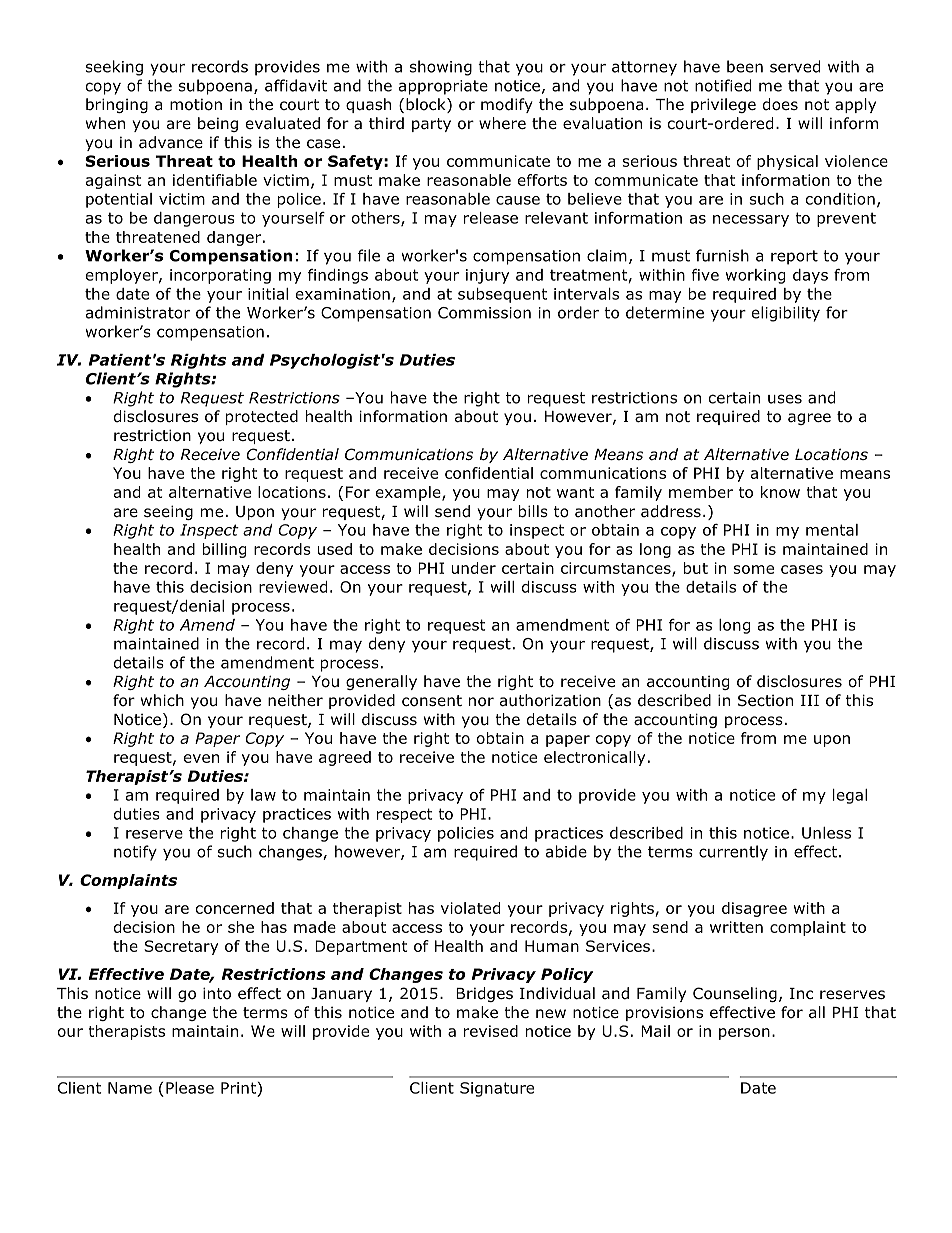 Image resolution: width=952 pixels, height=1233 pixels. Describe the element at coordinates (262, 417) in the page. I see `protected` at that location.
